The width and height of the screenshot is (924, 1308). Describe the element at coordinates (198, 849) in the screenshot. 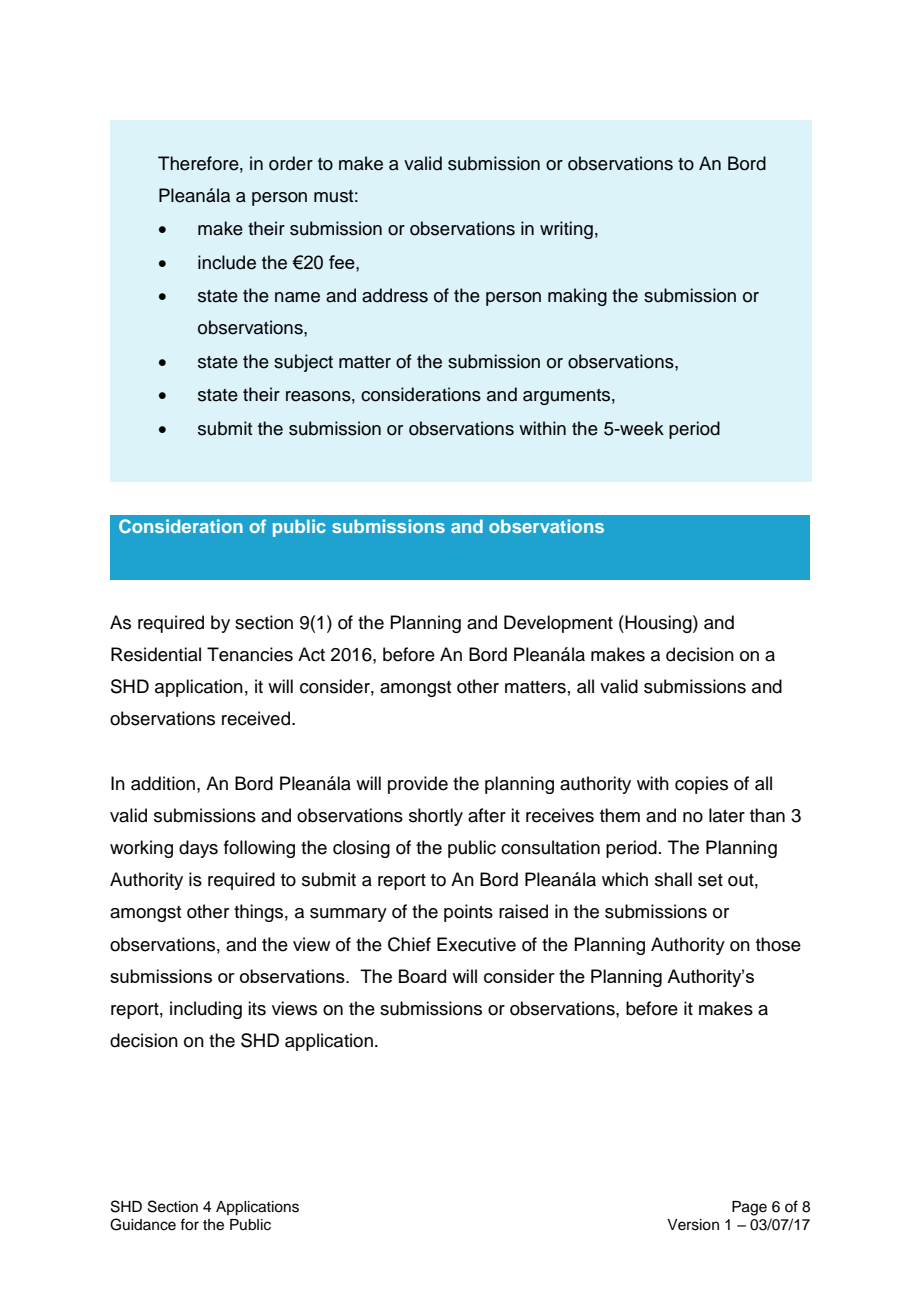

I see `days` at that location.
